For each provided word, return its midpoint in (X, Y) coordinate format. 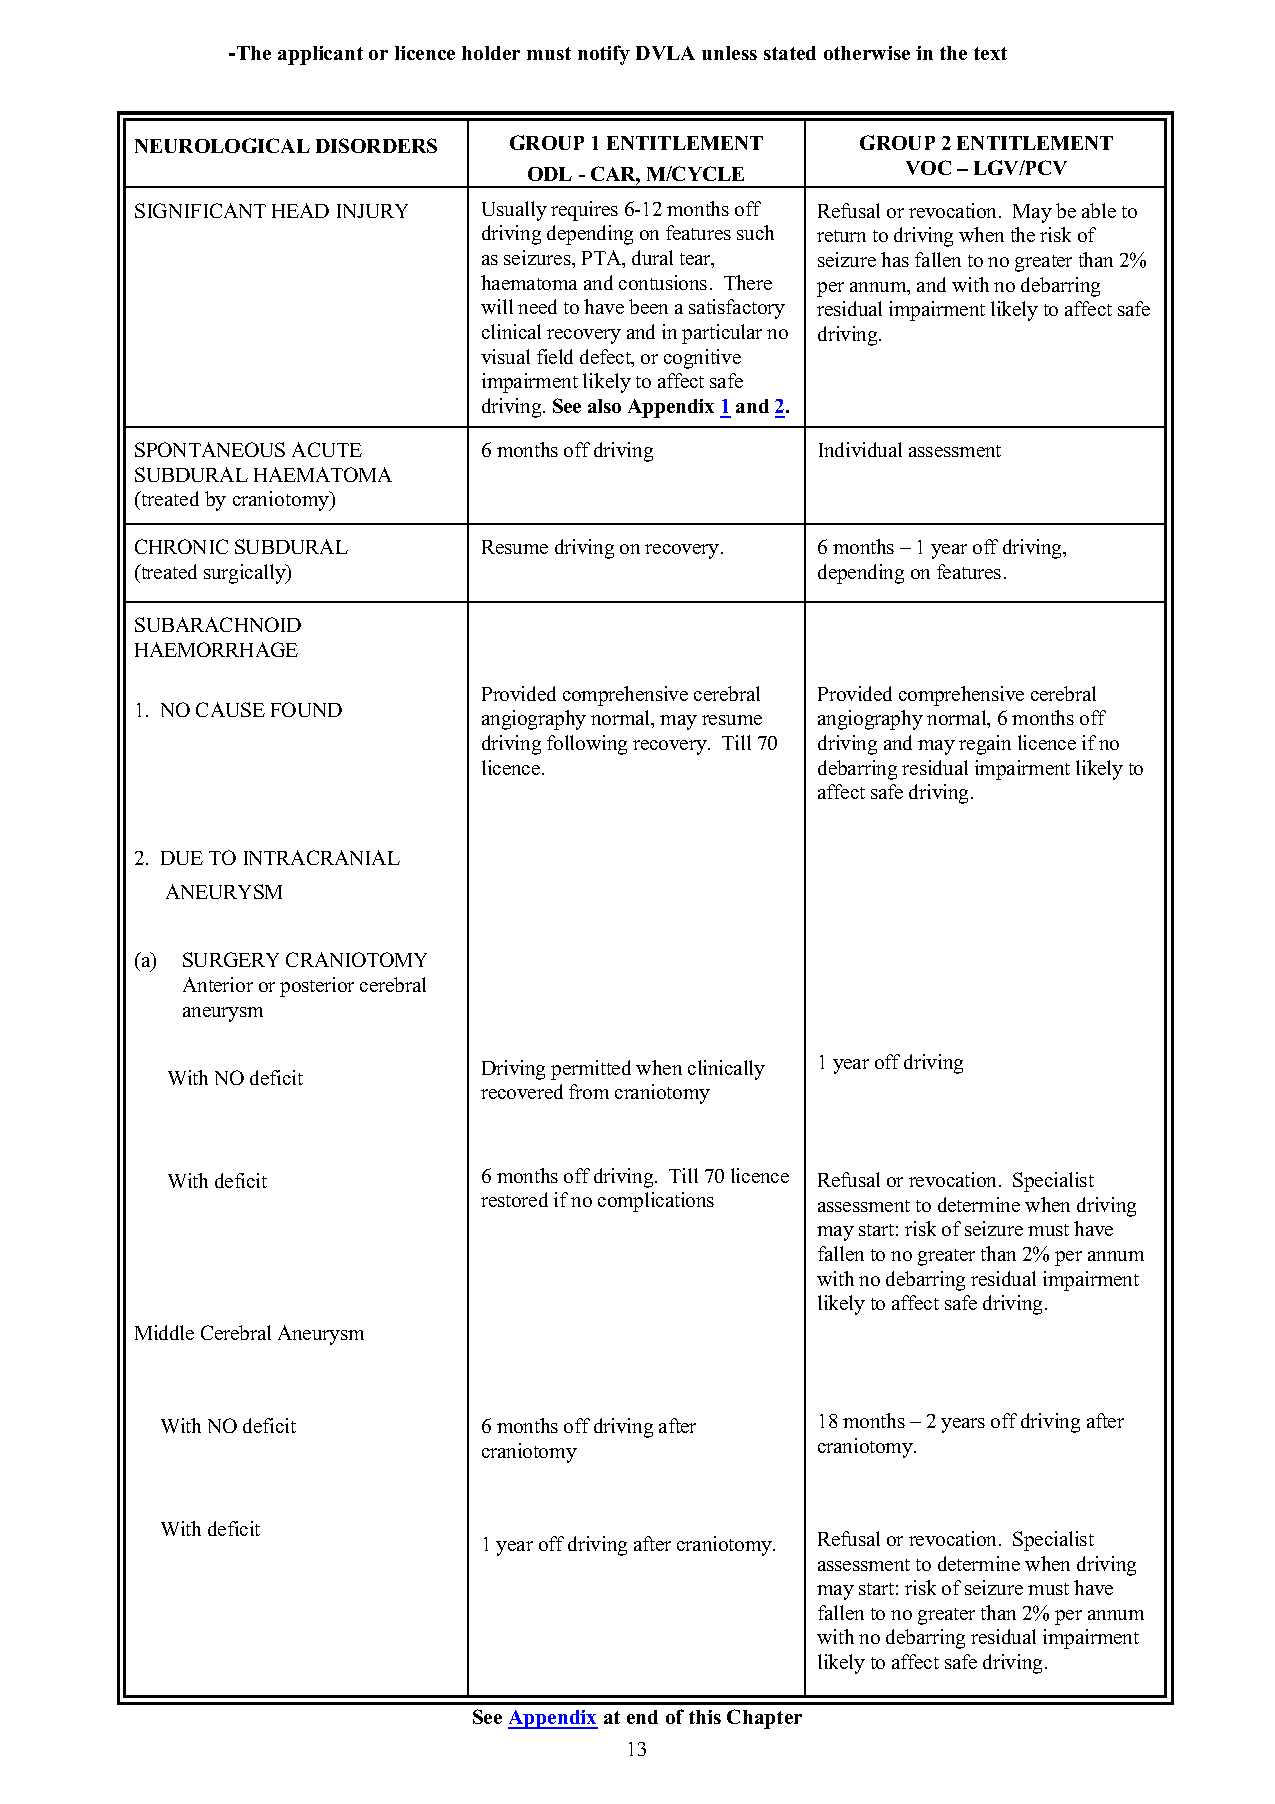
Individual (860, 449)
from (589, 1091)
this (705, 1717)
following (587, 745)
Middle (164, 1332)
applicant (320, 55)
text (990, 53)
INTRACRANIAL (322, 857)
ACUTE (327, 449)
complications (656, 1202)
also (604, 406)
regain (985, 745)
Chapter (764, 1719)
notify (604, 55)
